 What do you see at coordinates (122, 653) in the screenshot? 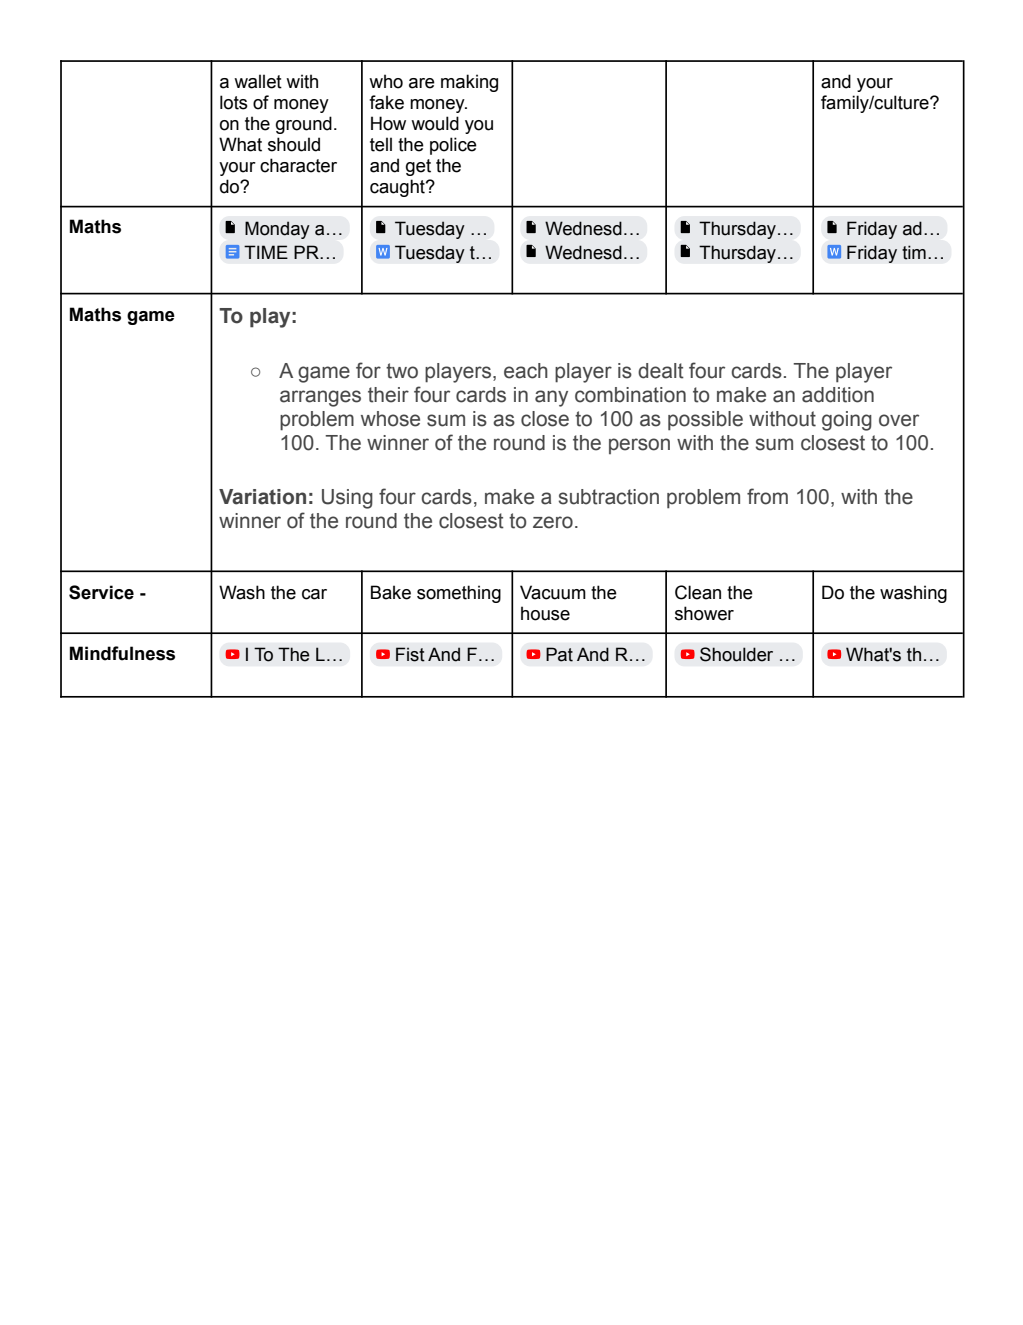
I see `Mindfulness` at bounding box center [122, 653].
